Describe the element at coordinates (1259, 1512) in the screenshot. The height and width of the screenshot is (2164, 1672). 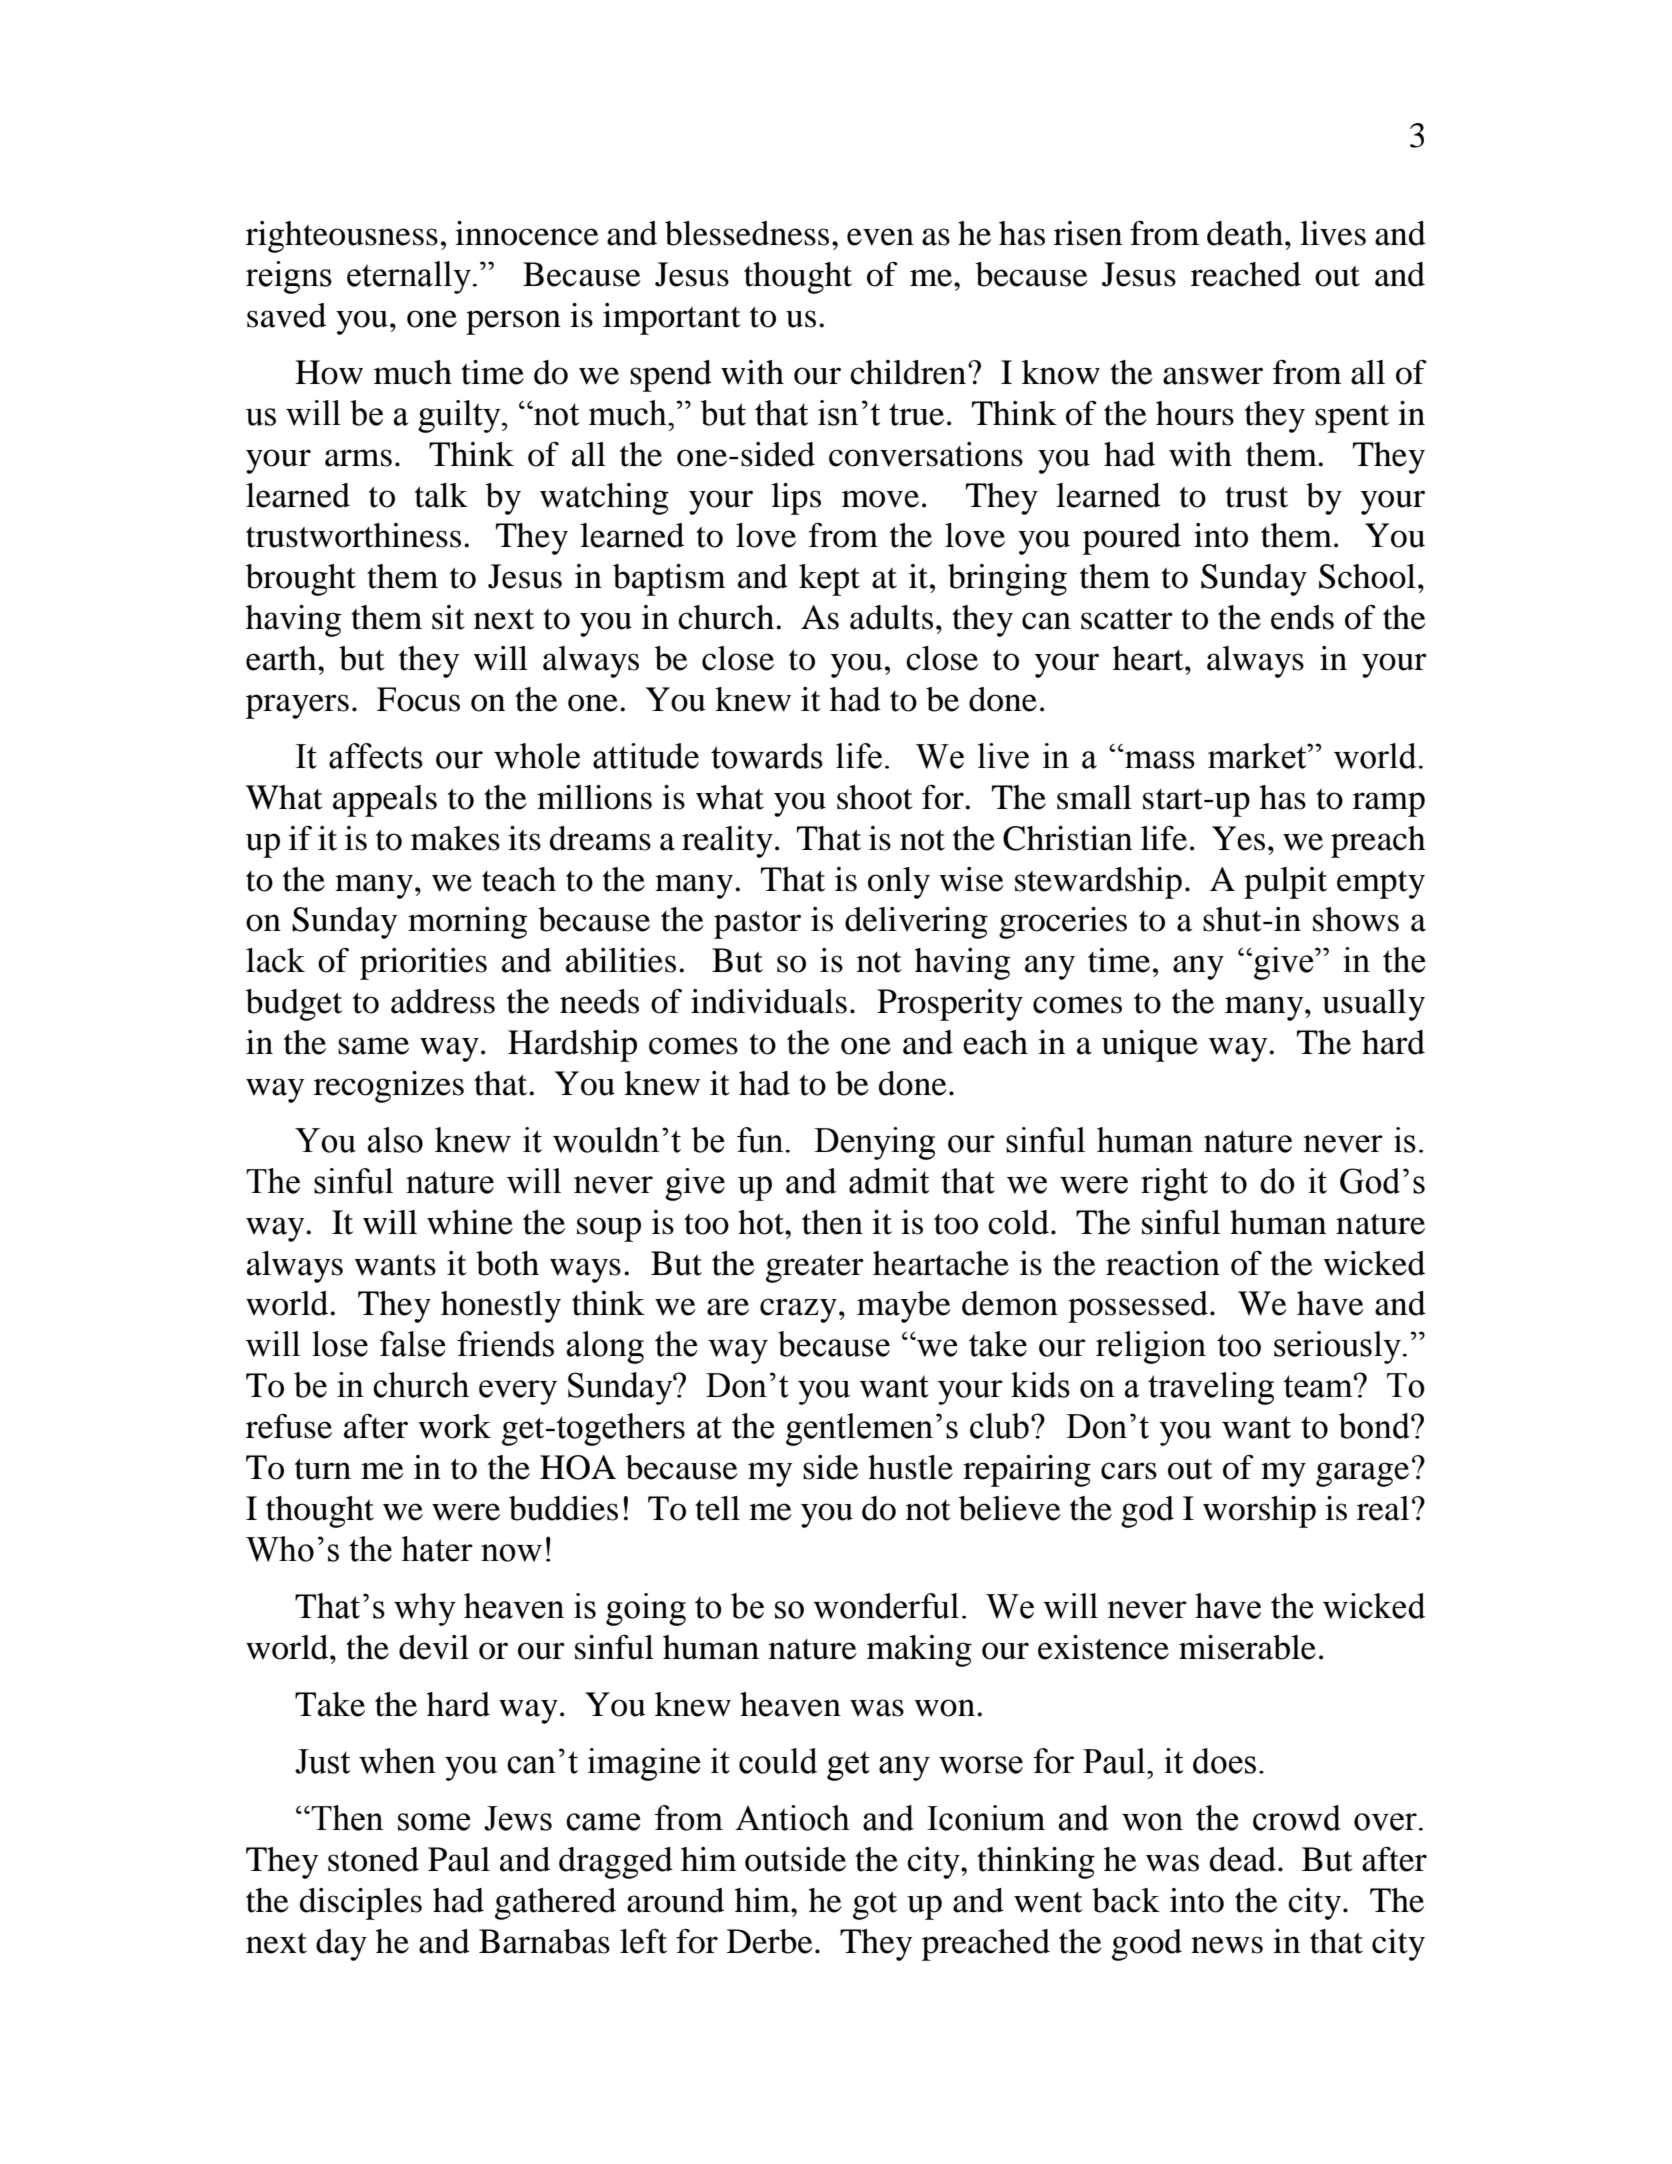
I see `worship` at that location.
